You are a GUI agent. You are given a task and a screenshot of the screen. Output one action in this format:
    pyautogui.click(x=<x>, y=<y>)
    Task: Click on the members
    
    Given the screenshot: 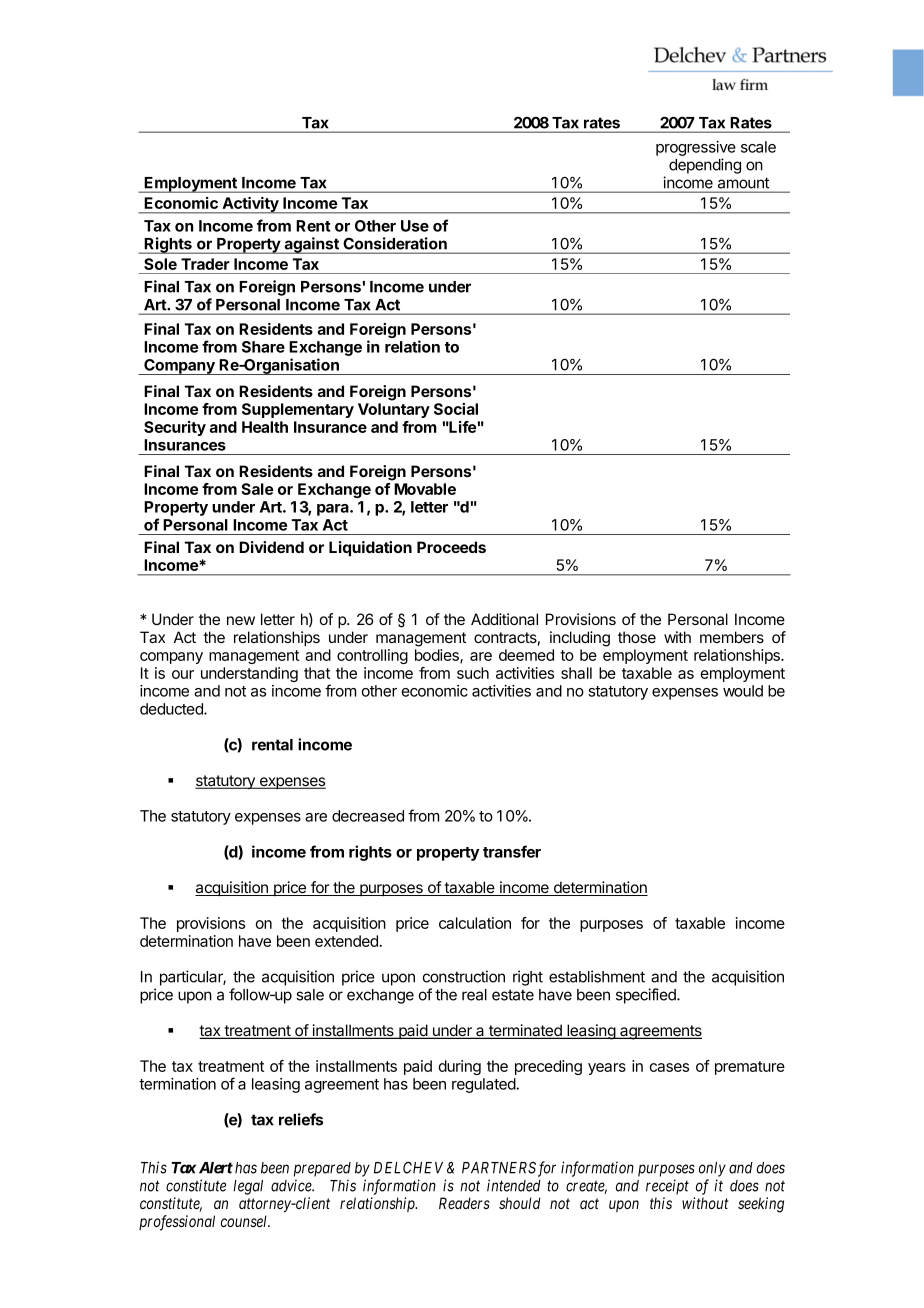 What is the action you would take?
    pyautogui.click(x=732, y=637)
